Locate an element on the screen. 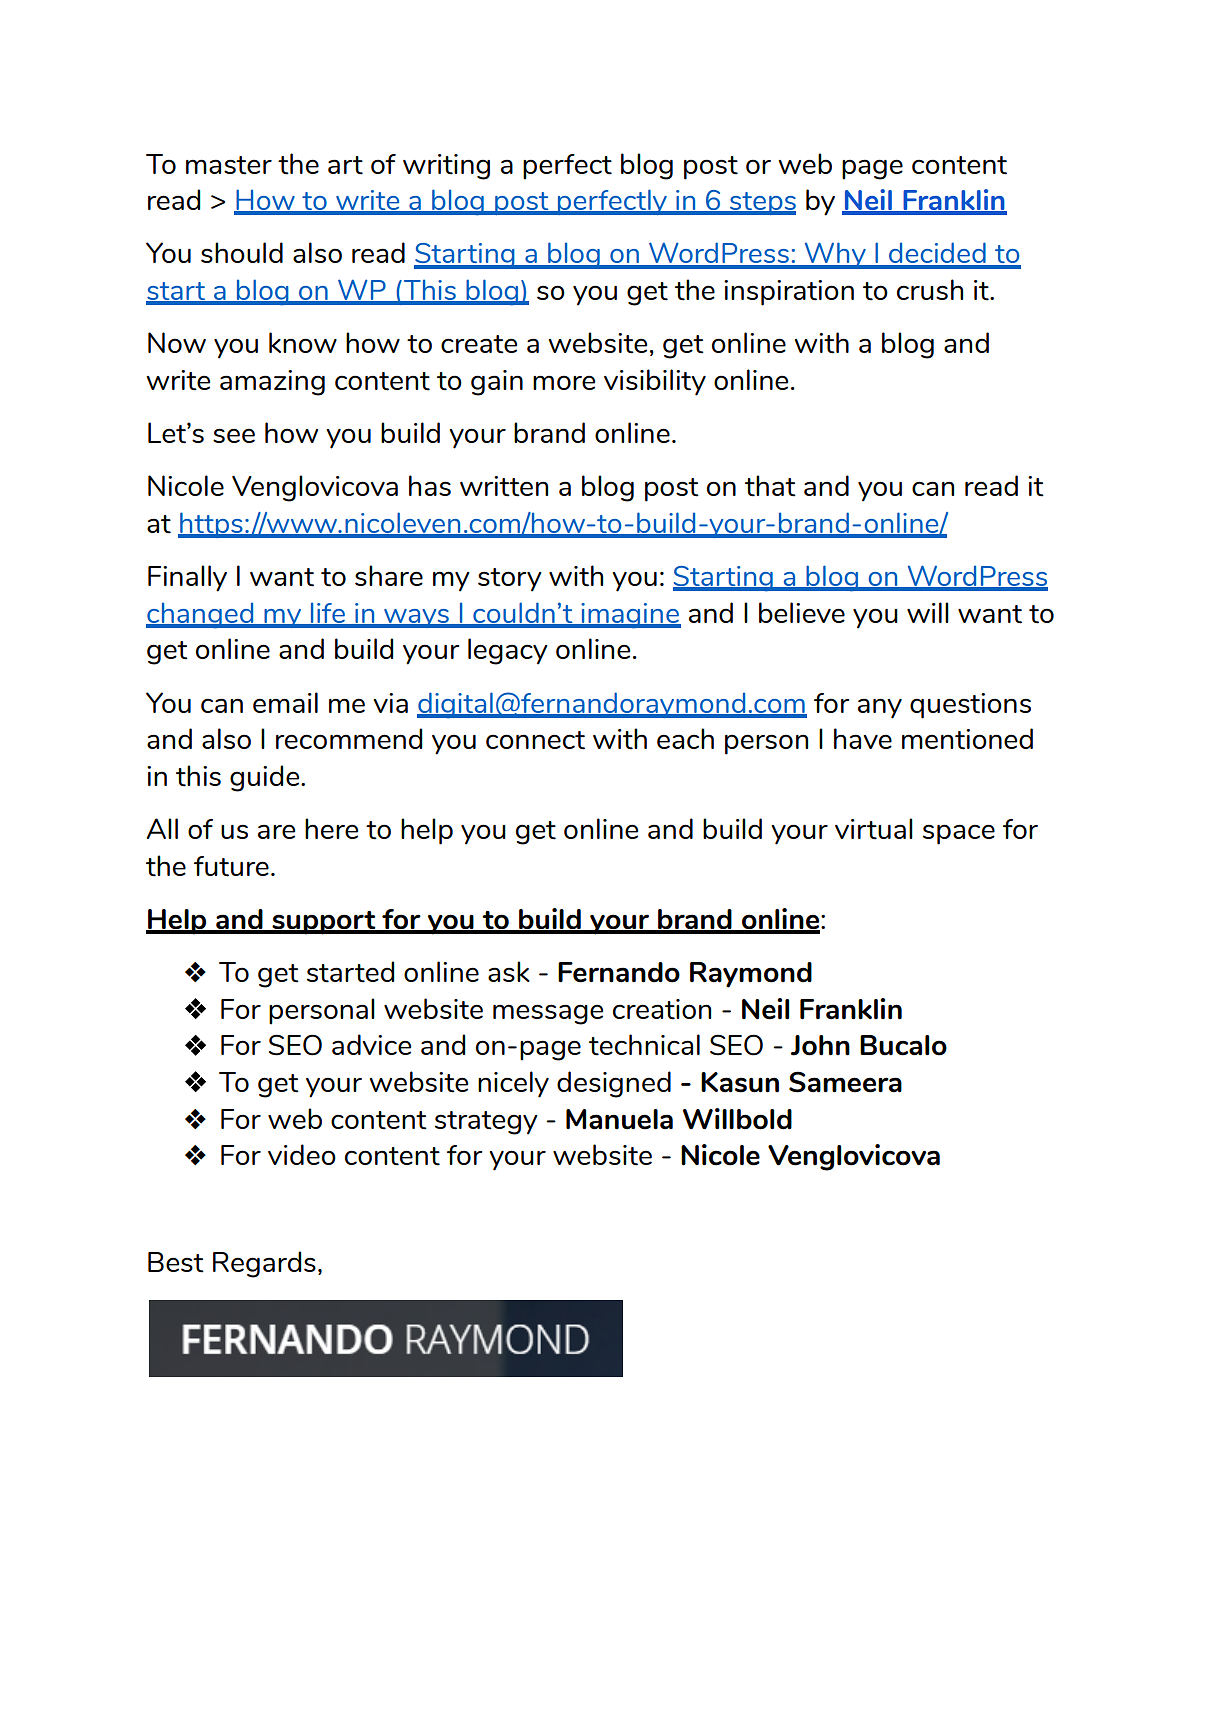 This screenshot has width=1209, height=1713. writing is located at coordinates (446, 167).
